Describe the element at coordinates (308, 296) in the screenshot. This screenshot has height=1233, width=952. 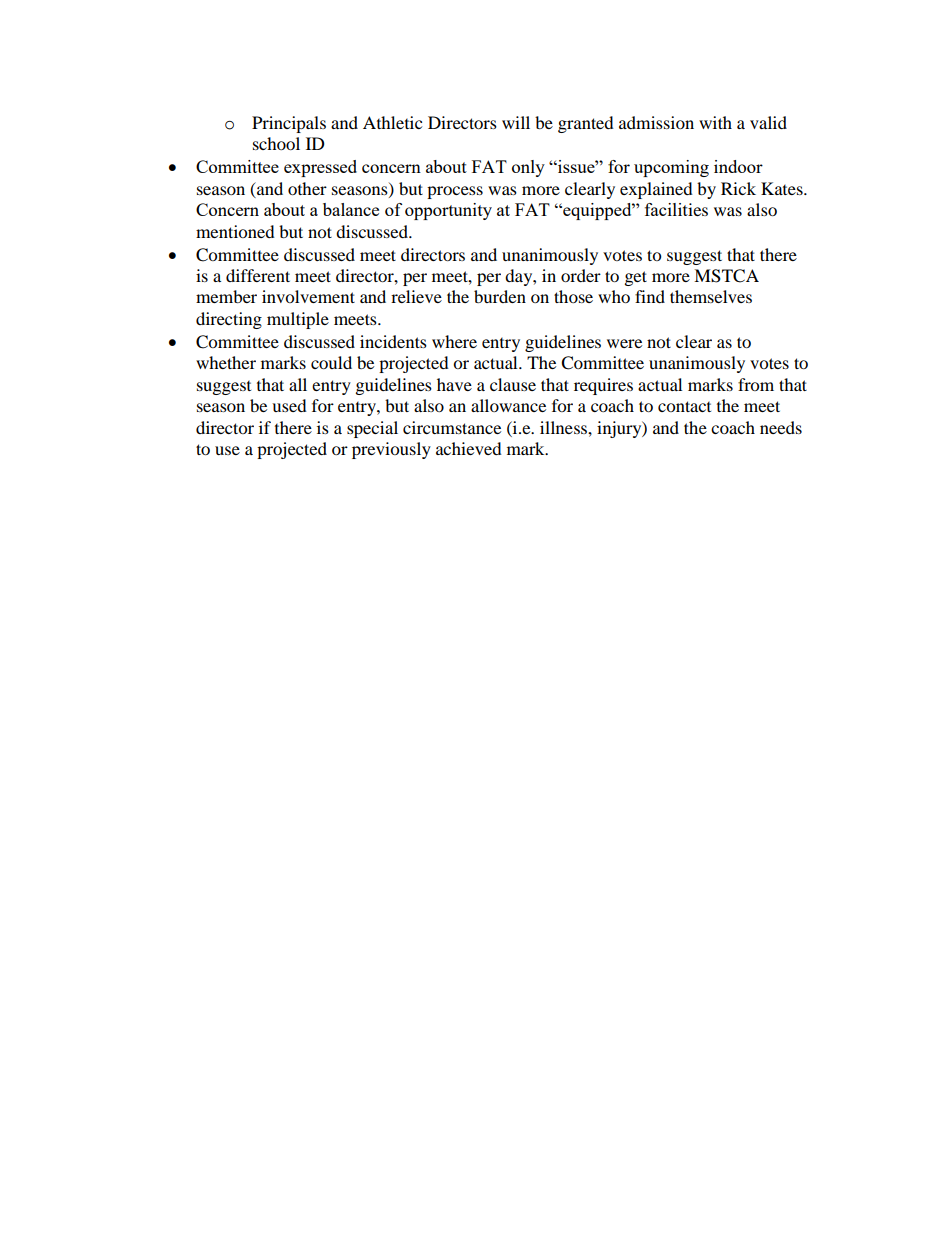
I see `involvement` at that location.
